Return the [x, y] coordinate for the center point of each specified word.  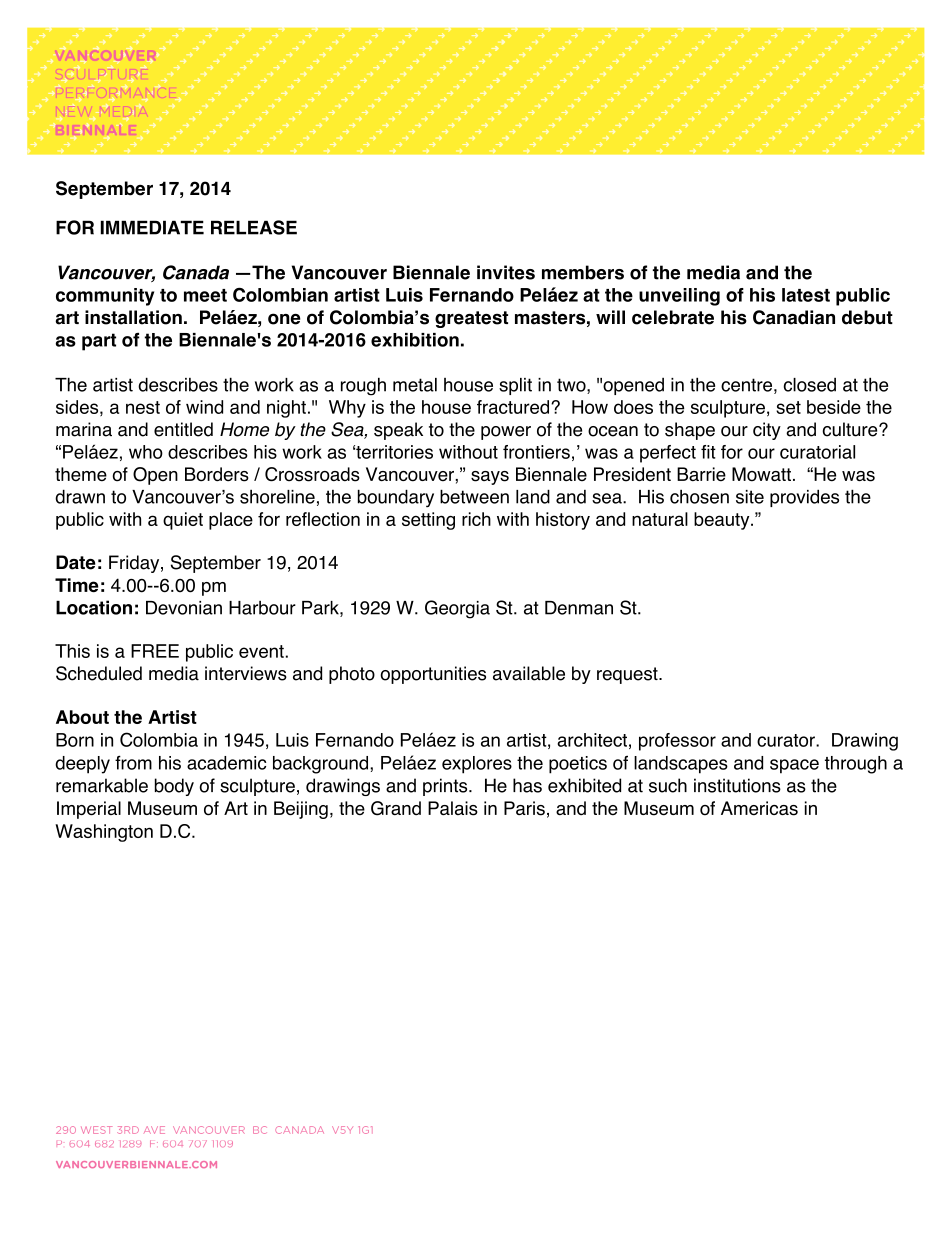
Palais [453, 808]
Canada [196, 272]
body [174, 787]
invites [506, 272]
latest [806, 295]
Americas [759, 808]
